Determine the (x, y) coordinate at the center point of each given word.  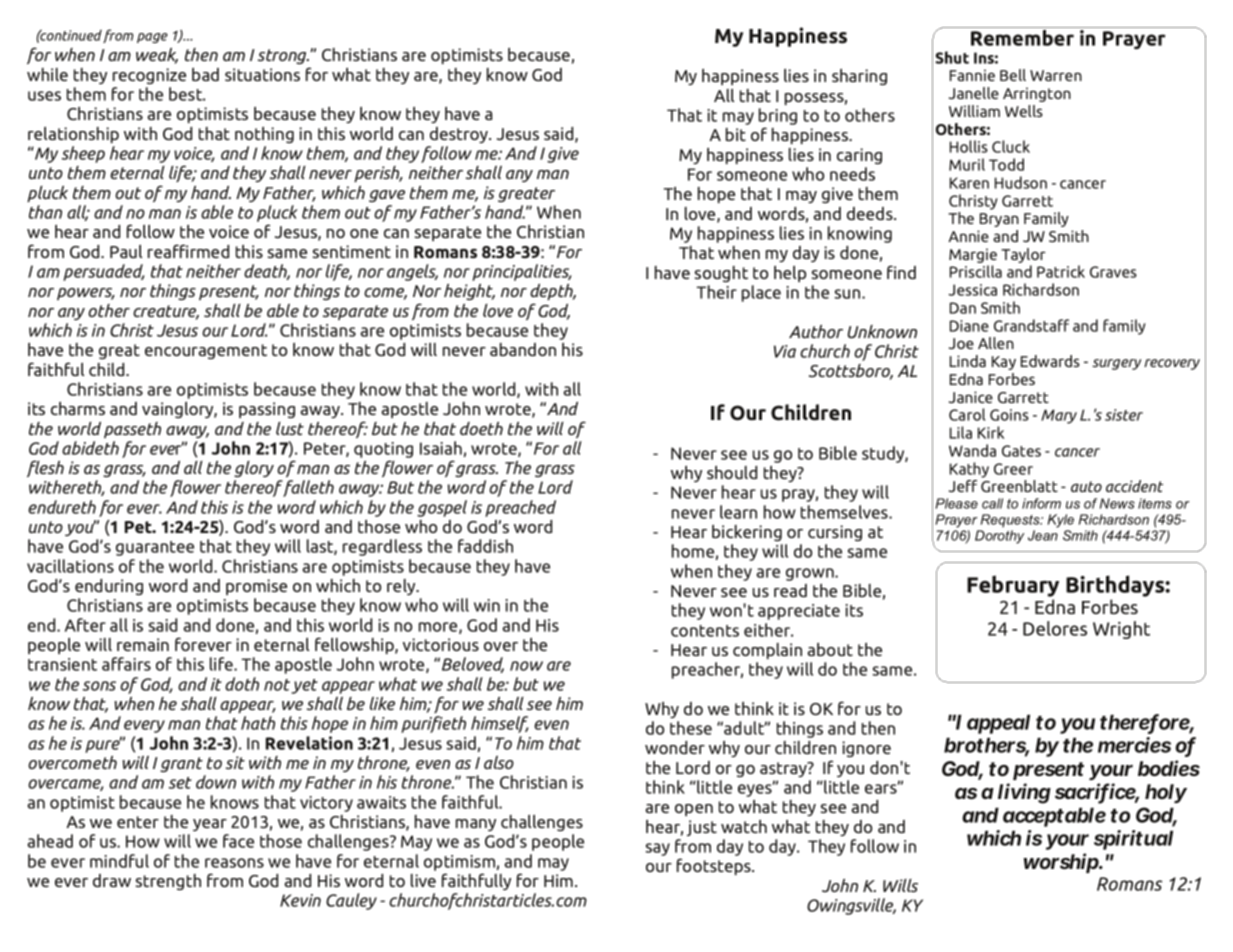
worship (1062, 863)
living (1024, 793)
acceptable (1054, 817)
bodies (1169, 768)
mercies (1134, 745)
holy (1166, 793)
